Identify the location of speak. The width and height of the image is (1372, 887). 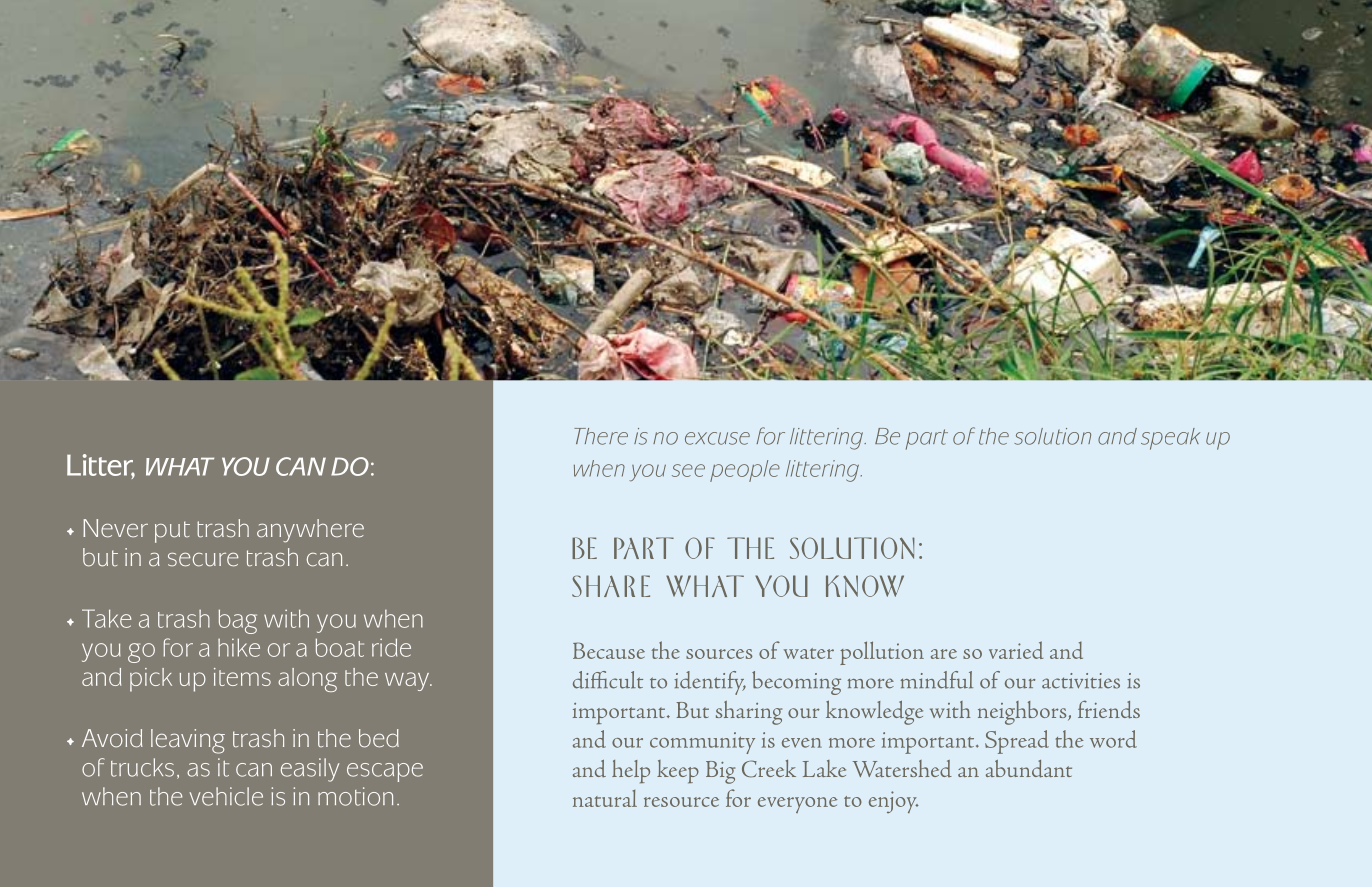
(1170, 439).
